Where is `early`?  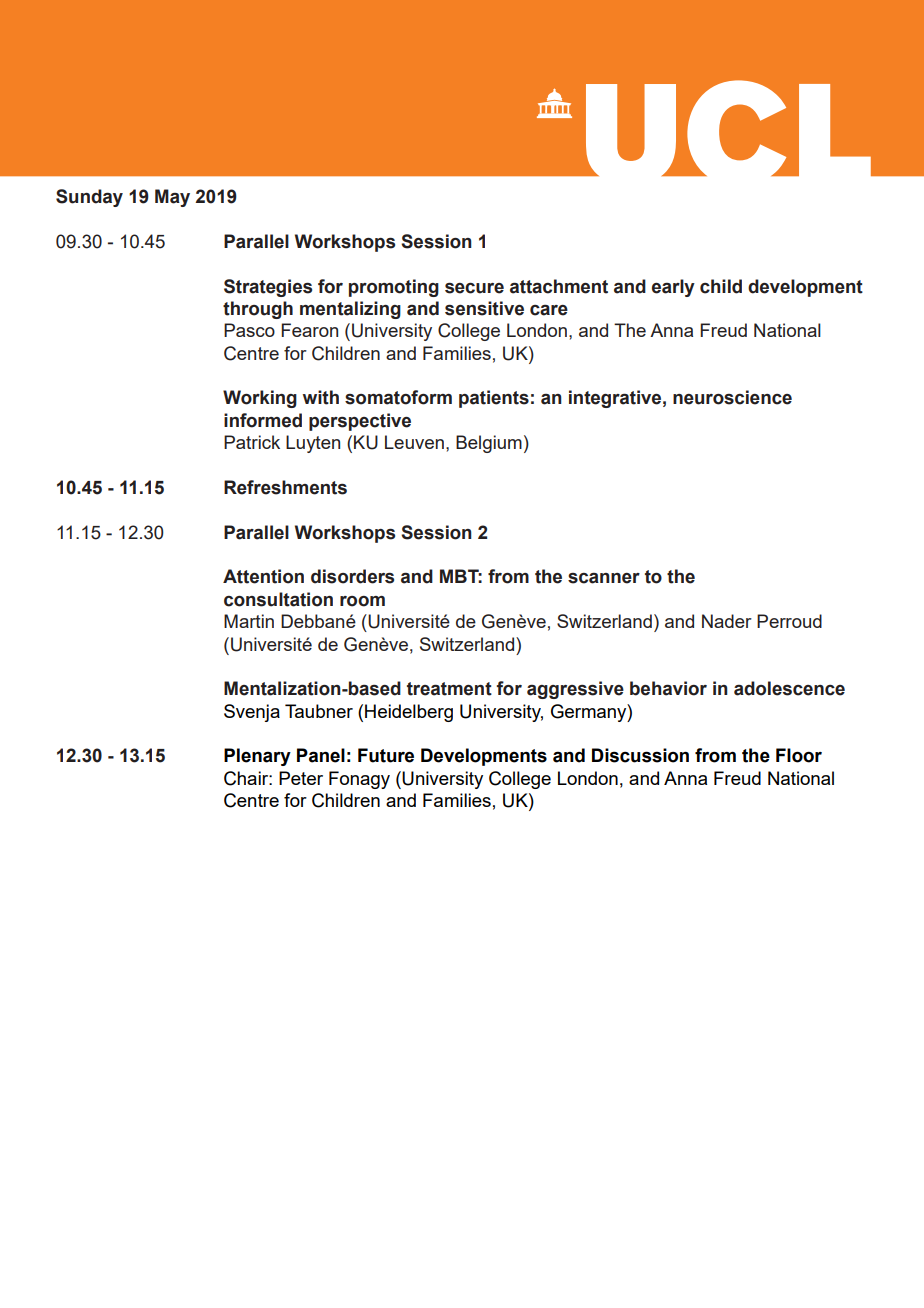
early is located at coordinates (673, 288).
